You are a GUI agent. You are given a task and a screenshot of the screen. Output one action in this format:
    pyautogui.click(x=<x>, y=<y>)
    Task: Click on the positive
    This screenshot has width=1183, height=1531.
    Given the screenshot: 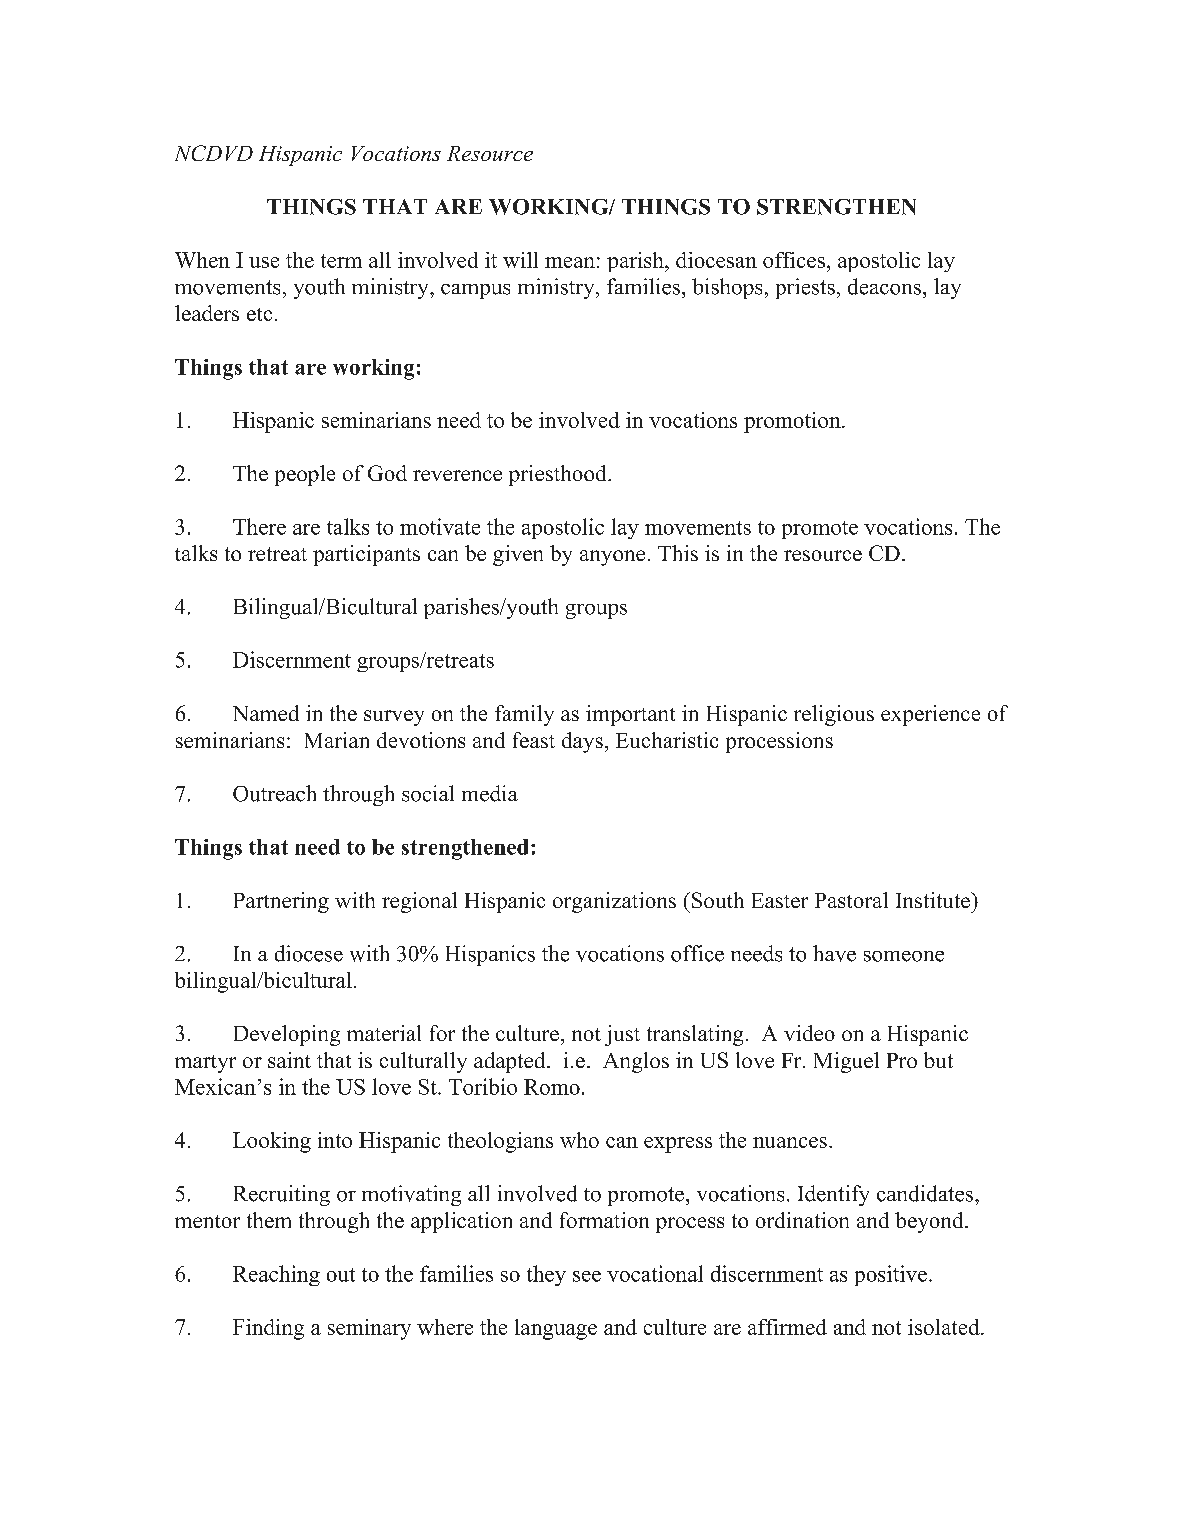 What is the action you would take?
    pyautogui.click(x=891, y=1275)
